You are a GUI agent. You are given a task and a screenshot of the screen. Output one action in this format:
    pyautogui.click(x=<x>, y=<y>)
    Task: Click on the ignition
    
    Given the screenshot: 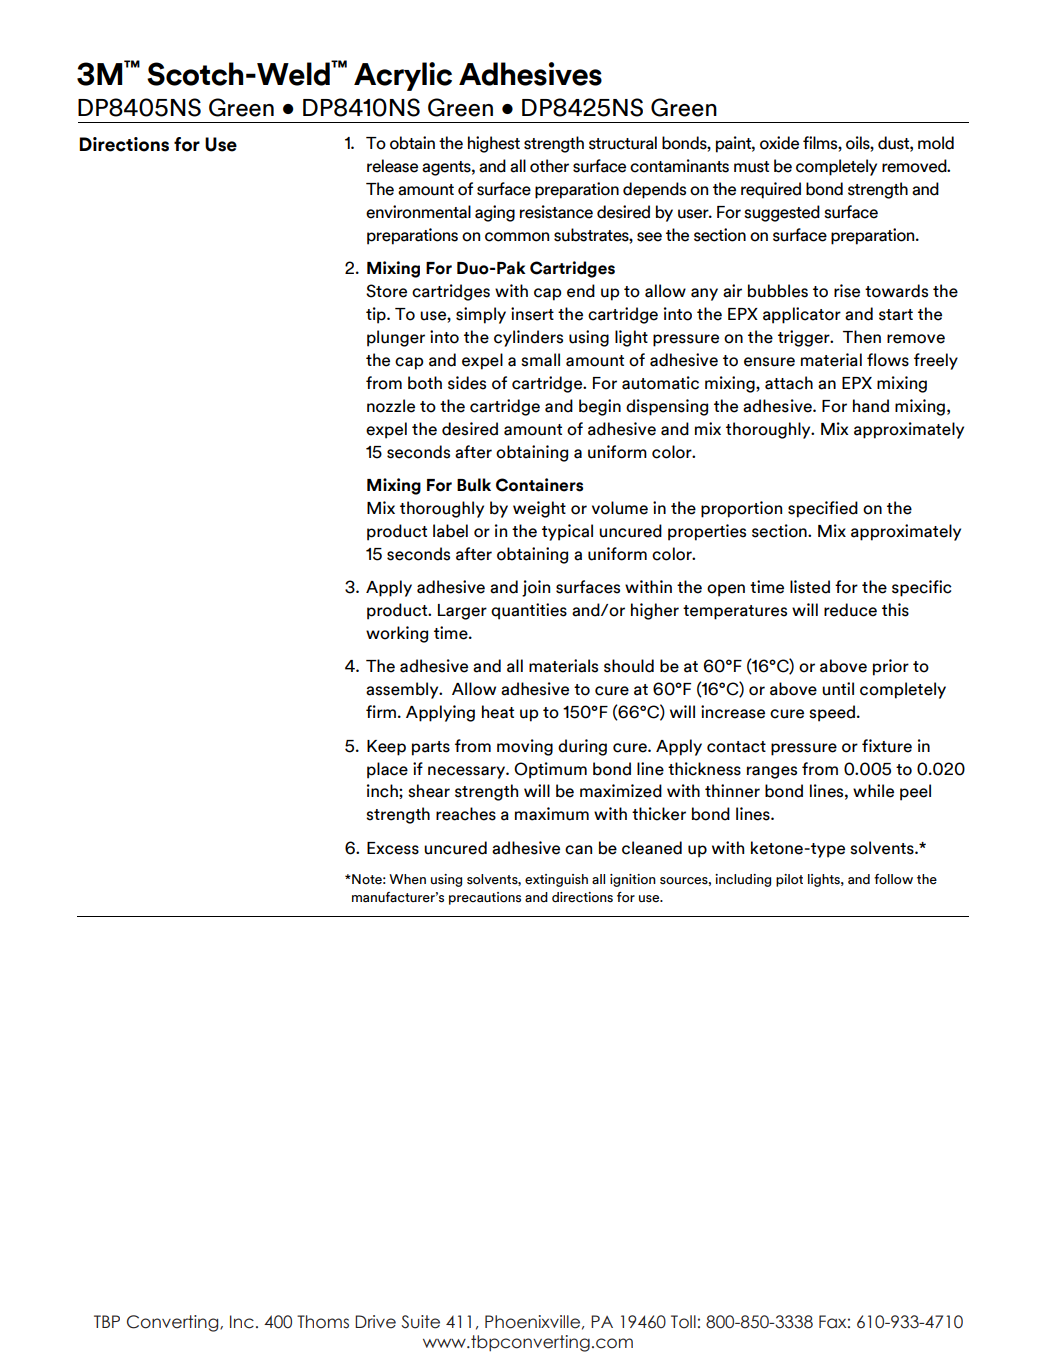 What is the action you would take?
    pyautogui.click(x=633, y=880)
